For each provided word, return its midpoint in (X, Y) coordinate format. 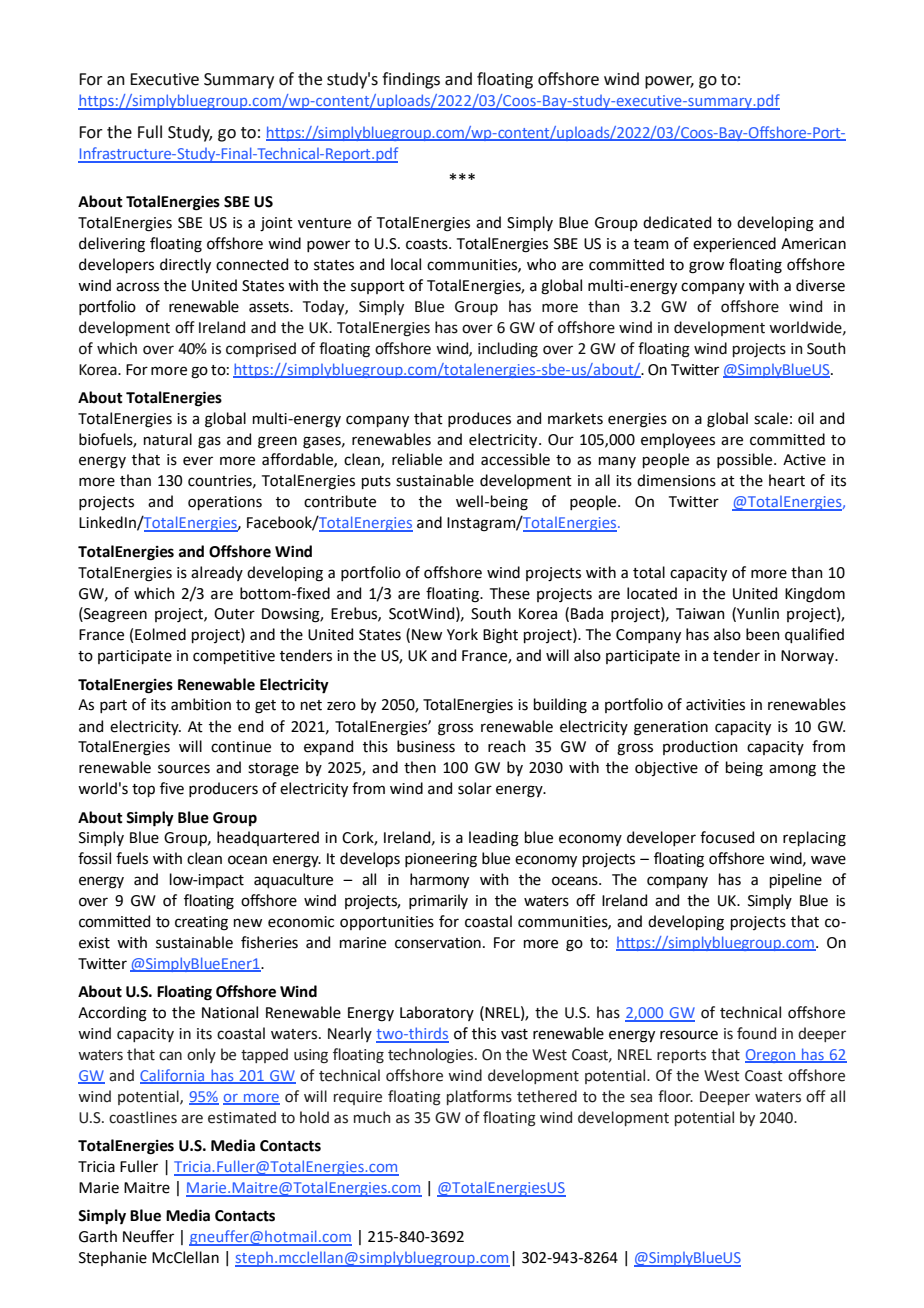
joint (276, 224)
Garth (98, 1236)
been (763, 634)
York (462, 634)
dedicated (677, 222)
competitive (234, 657)
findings (411, 80)
